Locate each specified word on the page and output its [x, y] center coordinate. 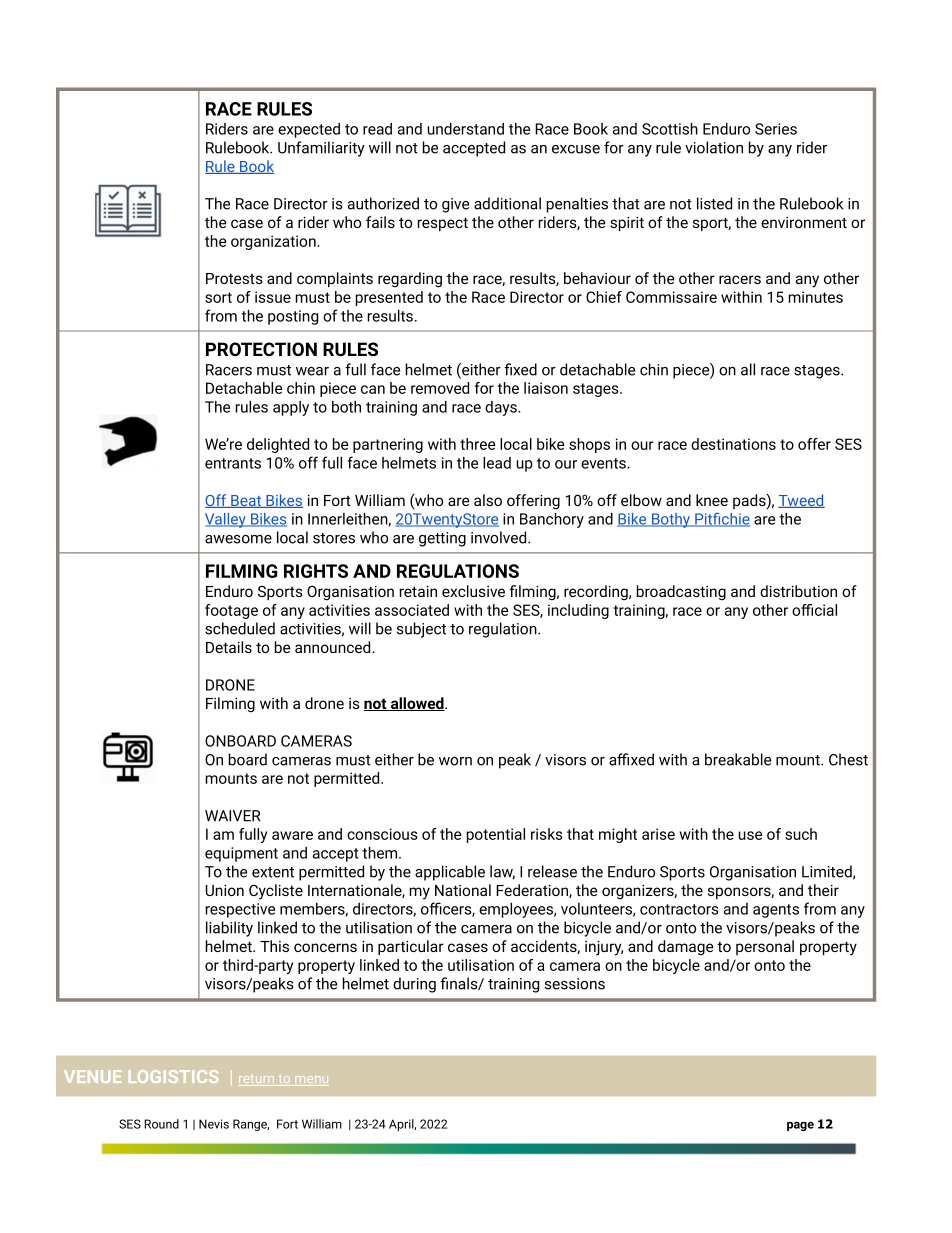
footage [231, 611]
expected [309, 130]
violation [714, 147]
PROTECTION [261, 349]
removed [440, 388]
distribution [798, 591]
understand [465, 129]
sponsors [740, 893]
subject [421, 630]
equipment [241, 854]
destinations [733, 444]
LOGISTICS [173, 1076]
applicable [450, 873]
